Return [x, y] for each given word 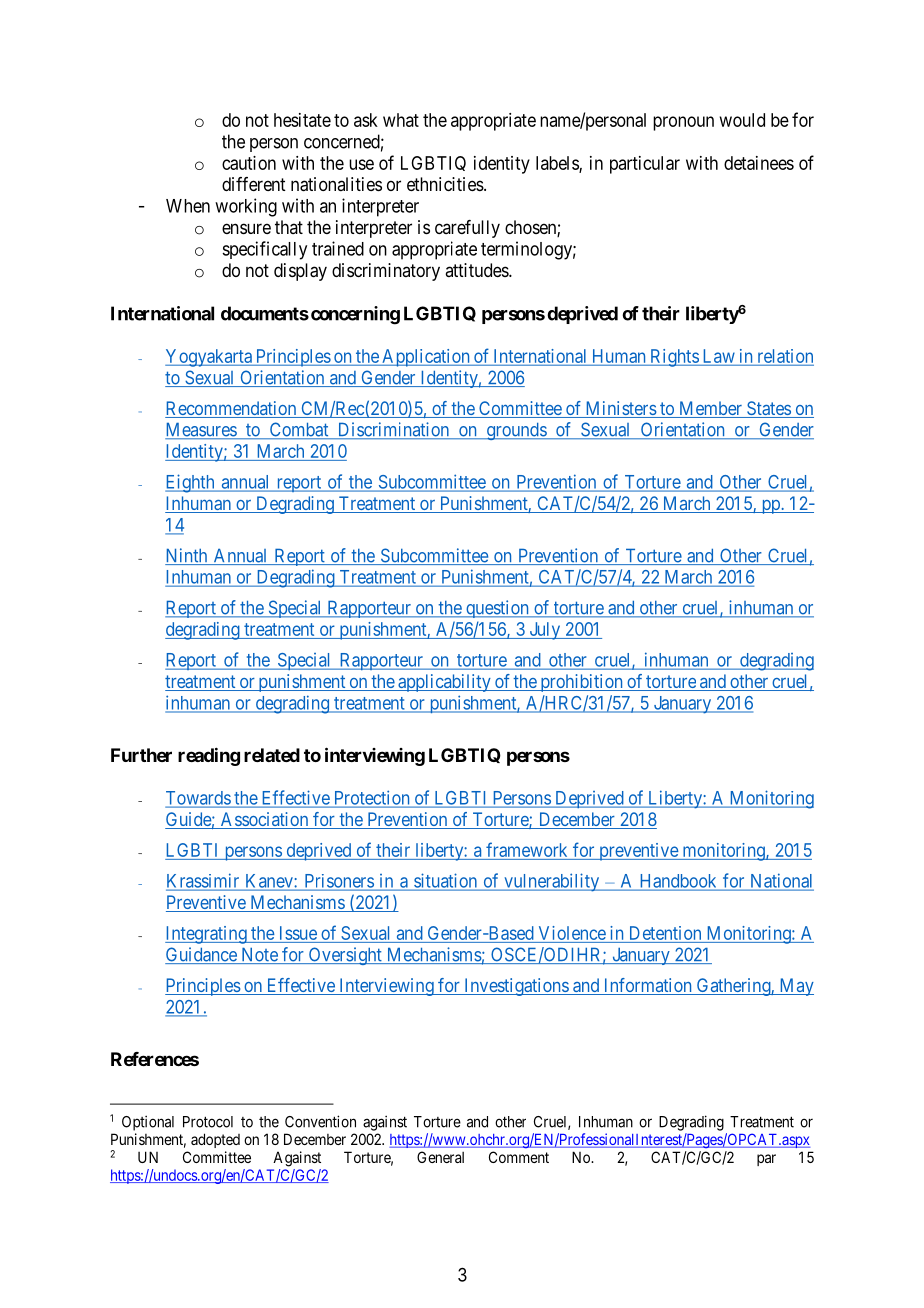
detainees [759, 163]
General [440, 1157]
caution [249, 163]
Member [710, 409]
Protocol [208, 1122]
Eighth [191, 483]
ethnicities [445, 184]
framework [526, 849]
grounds [516, 431]
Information [647, 986]
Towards [199, 799]
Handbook [678, 882]
